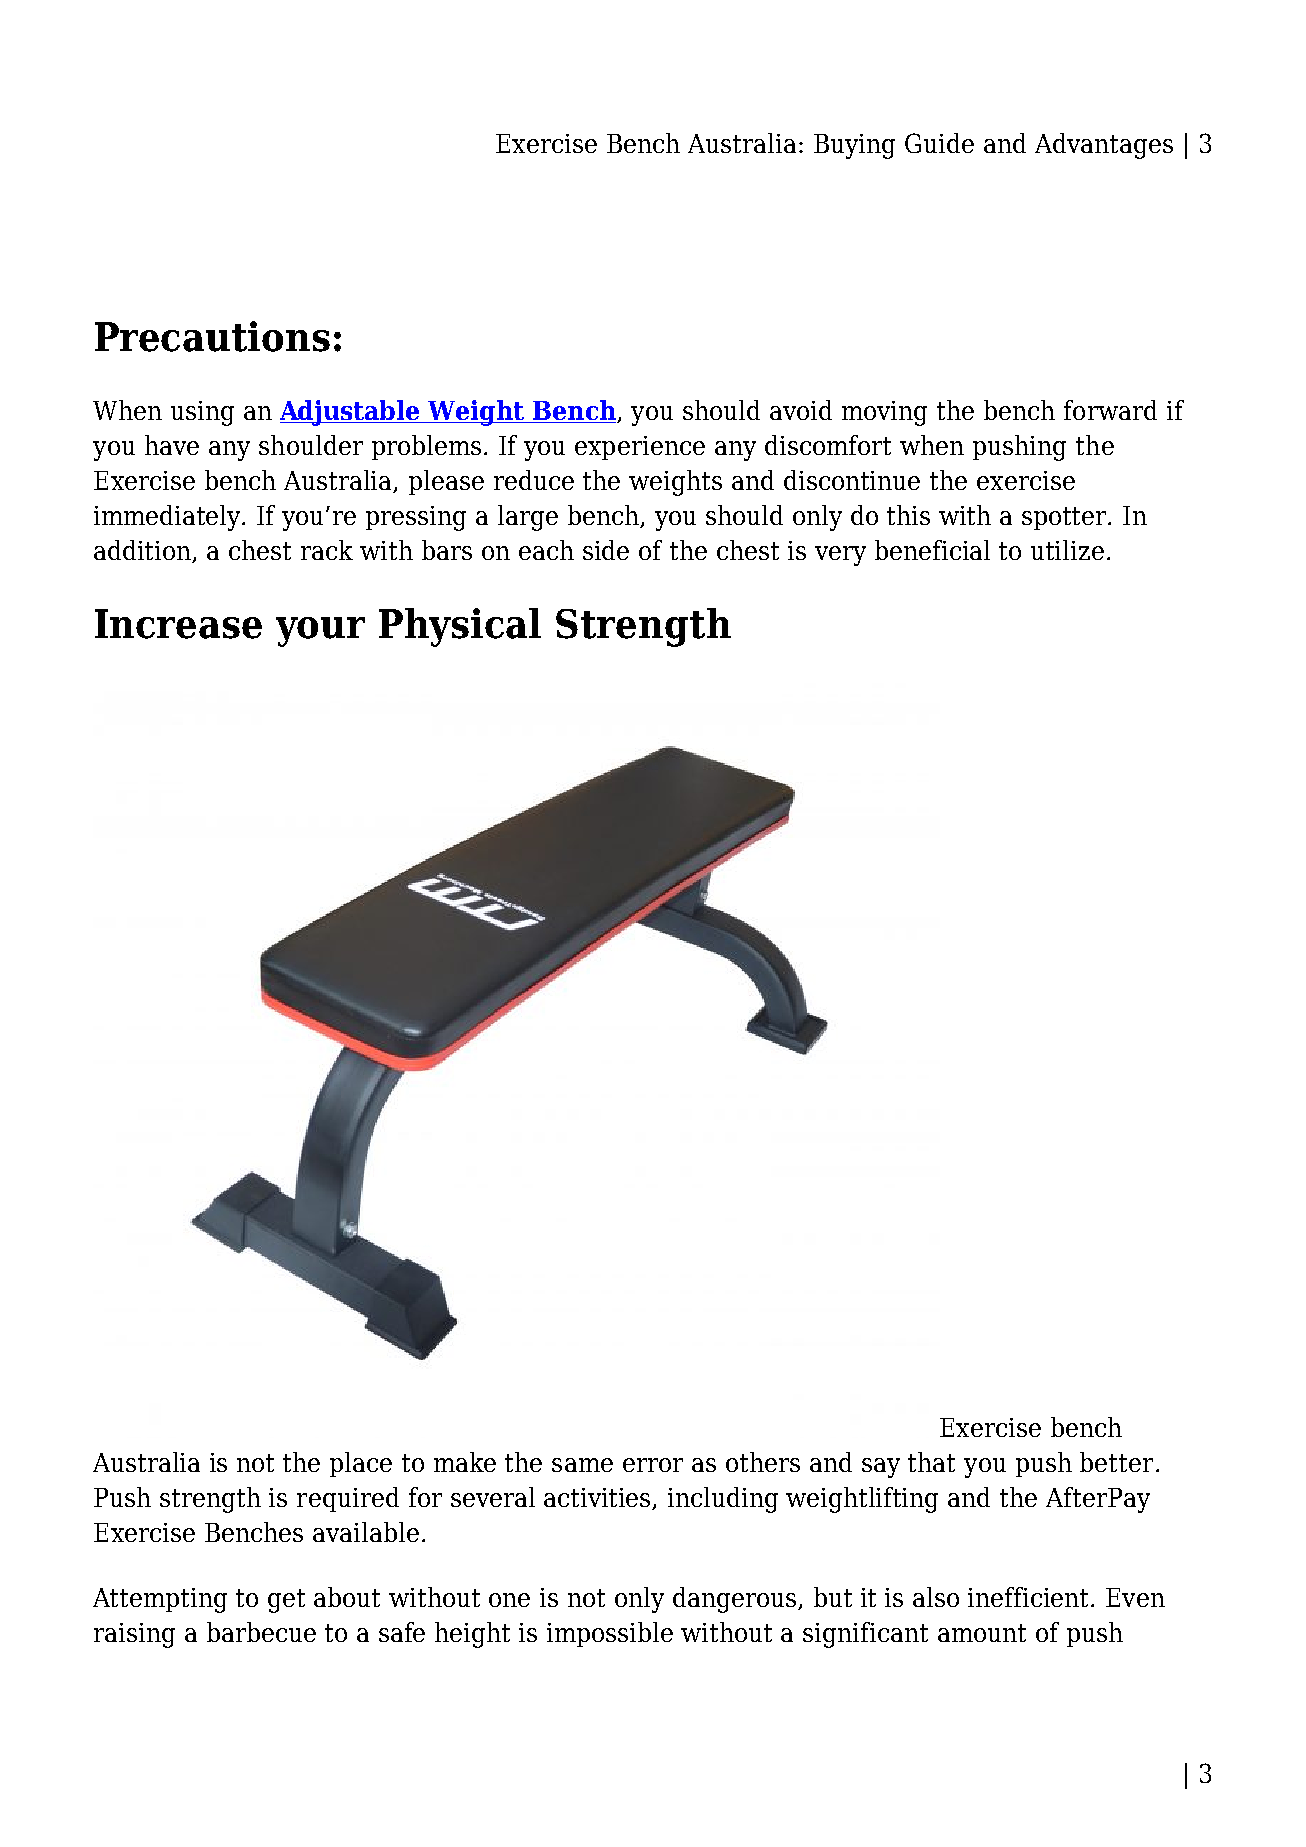 The width and height of the document is (1306, 1847). Describe the element at coordinates (286, 1601) in the document. I see `get` at that location.
